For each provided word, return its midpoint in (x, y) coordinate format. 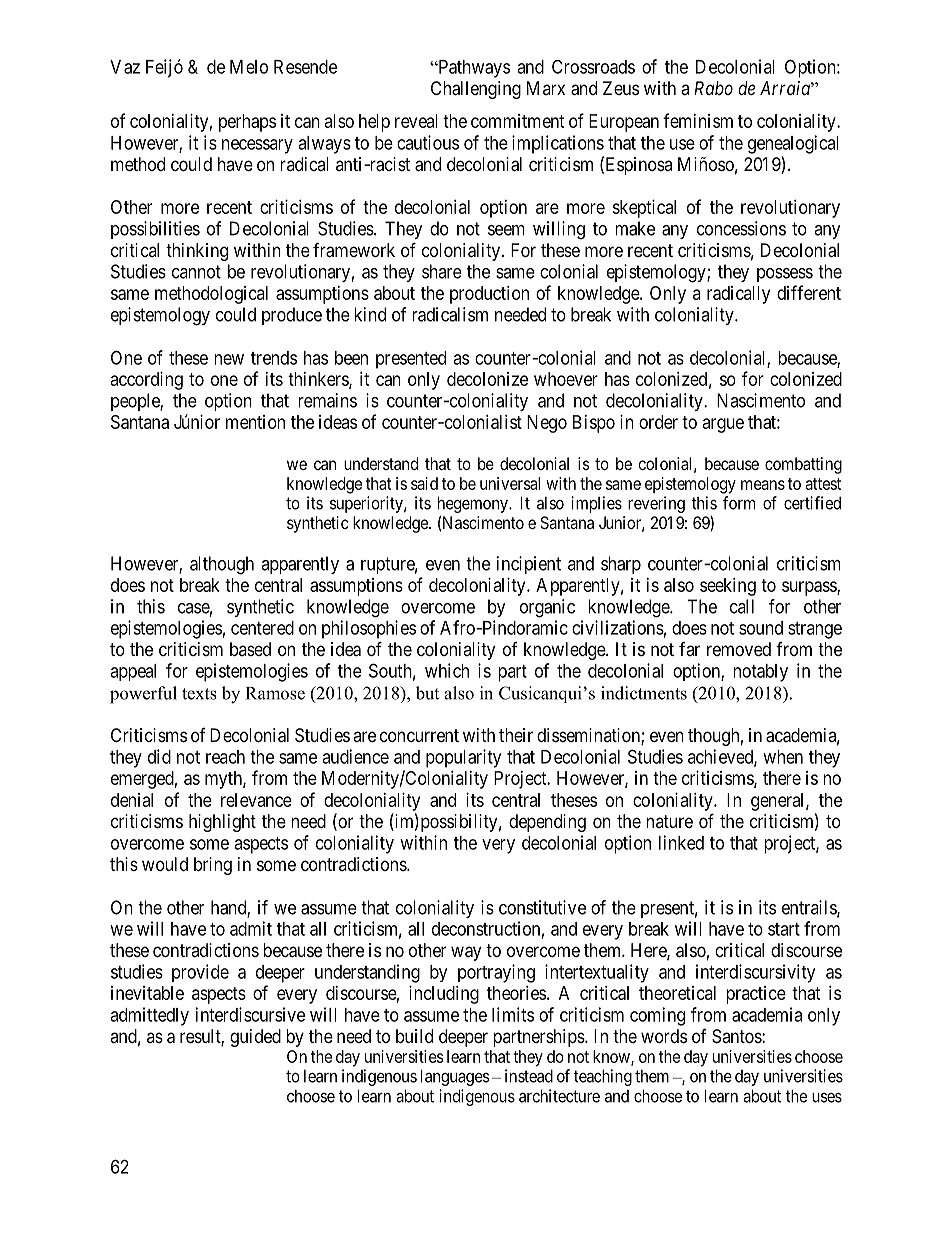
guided (255, 1038)
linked (681, 842)
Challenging (476, 90)
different (809, 292)
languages (455, 1077)
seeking (728, 587)
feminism (698, 120)
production (489, 295)
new (229, 359)
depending (547, 823)
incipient (529, 565)
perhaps (247, 123)
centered (262, 628)
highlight (222, 823)
